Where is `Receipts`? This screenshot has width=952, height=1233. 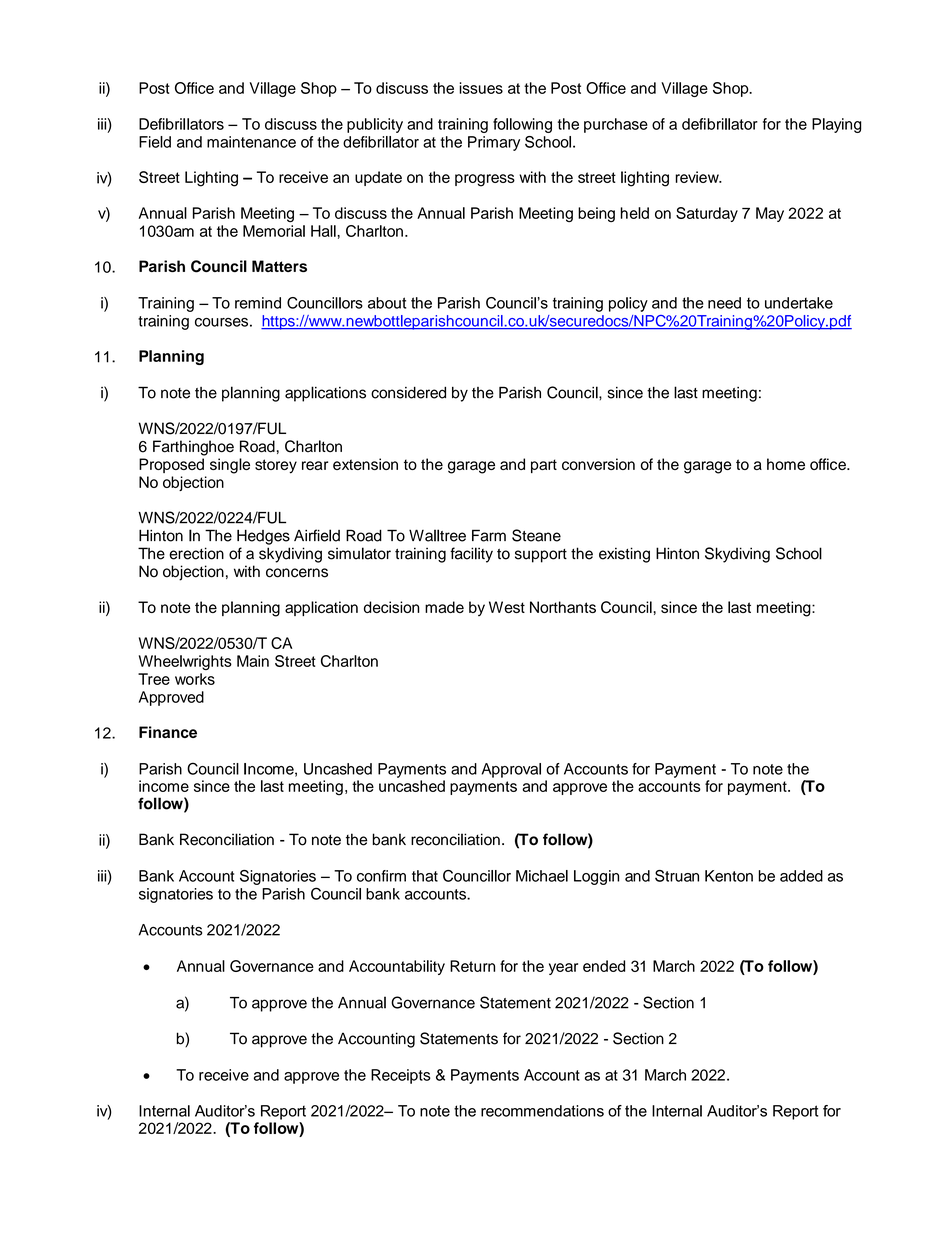 Receipts is located at coordinates (401, 1076).
